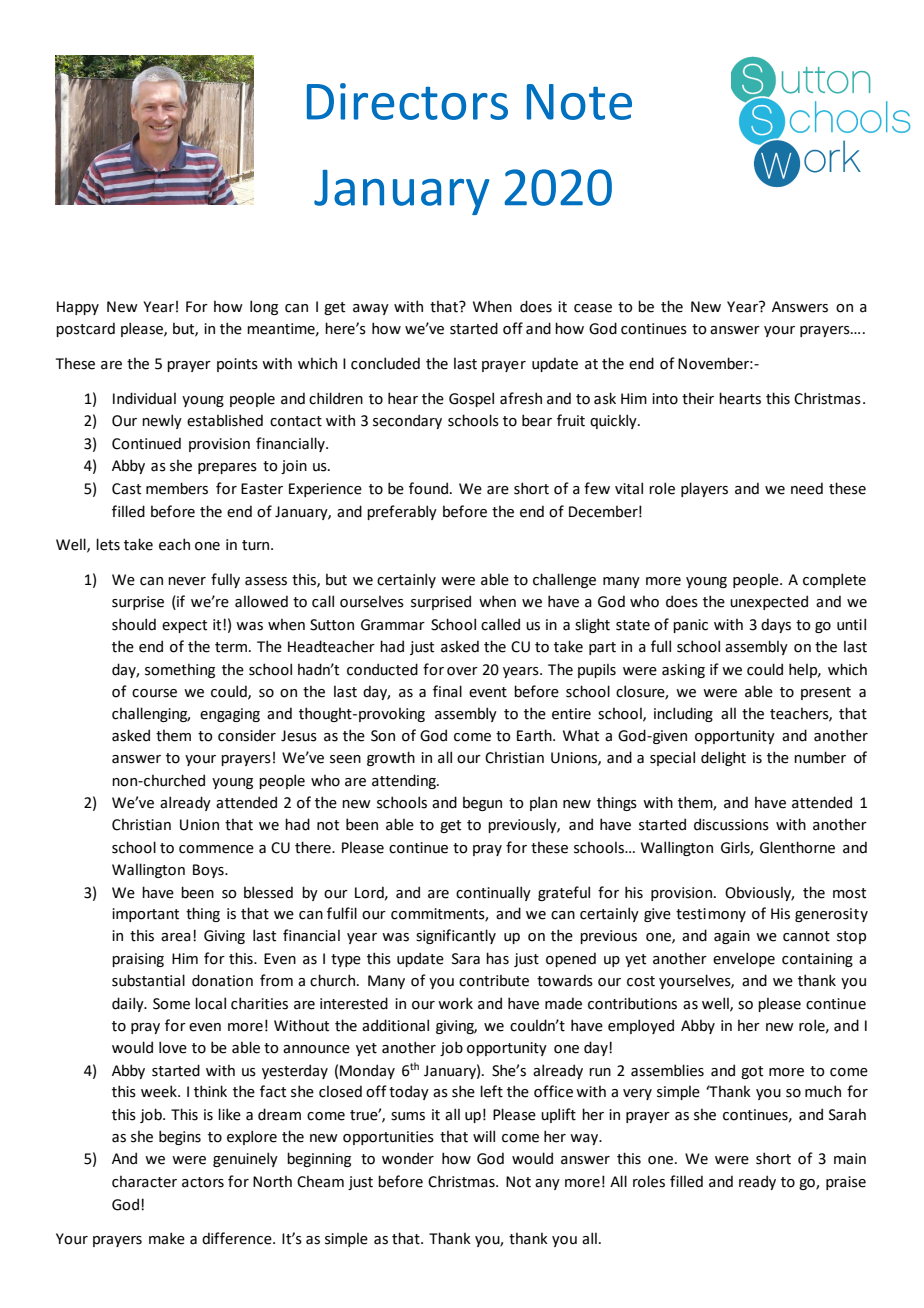 Image resolution: width=924 pixels, height=1308 pixels. I want to click on Note, so click(579, 102).
